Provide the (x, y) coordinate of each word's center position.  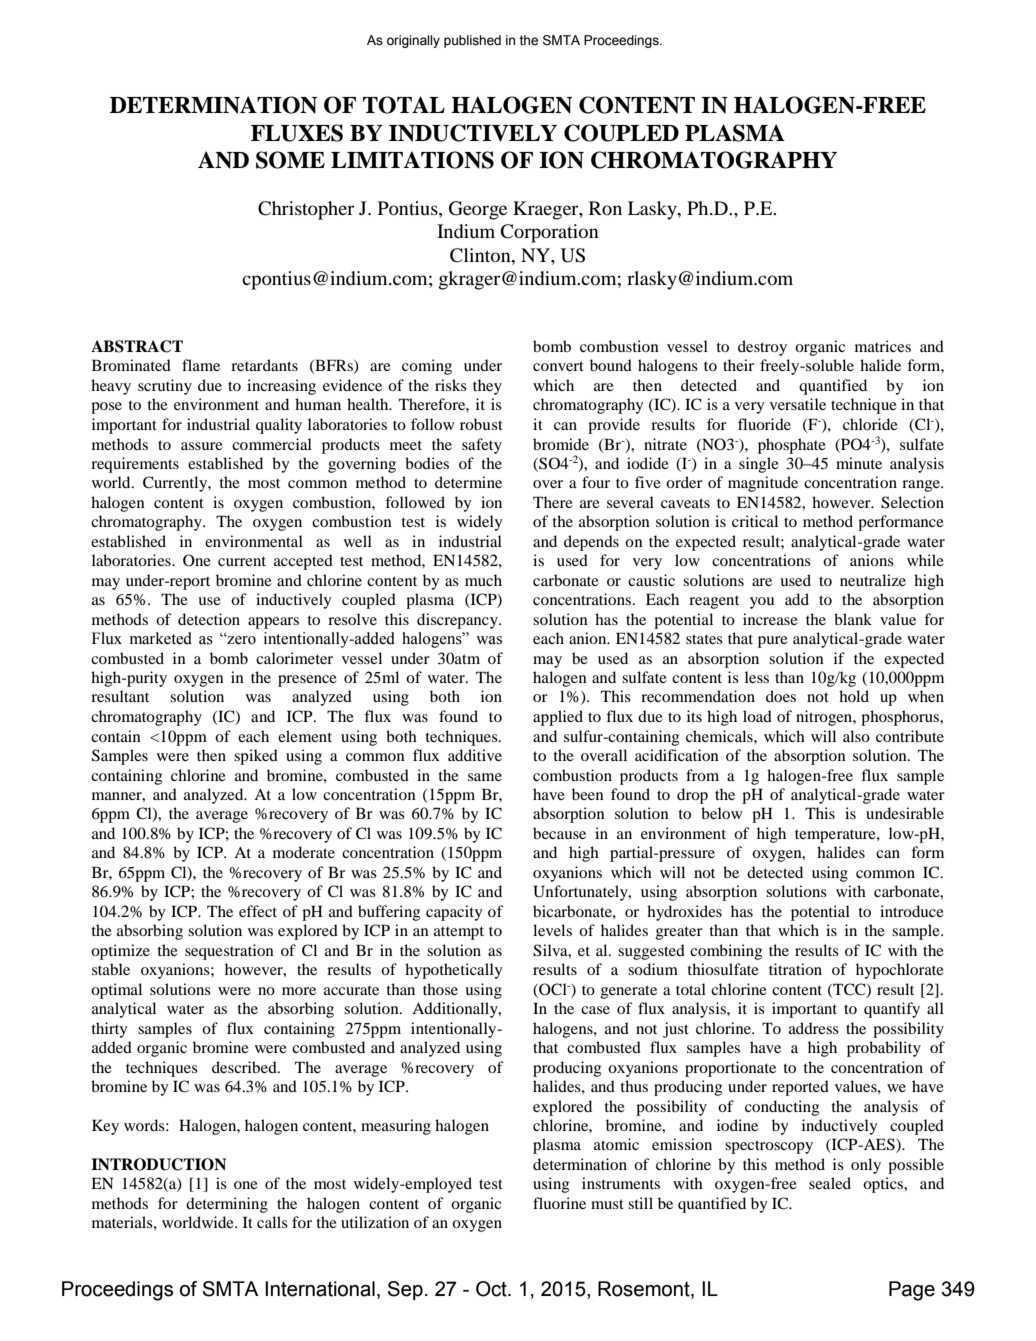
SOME (290, 160)
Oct (492, 1289)
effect (258, 911)
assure (202, 446)
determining (227, 1205)
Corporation (550, 233)
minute (859, 463)
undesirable (905, 813)
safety (482, 446)
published (472, 41)
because (559, 833)
